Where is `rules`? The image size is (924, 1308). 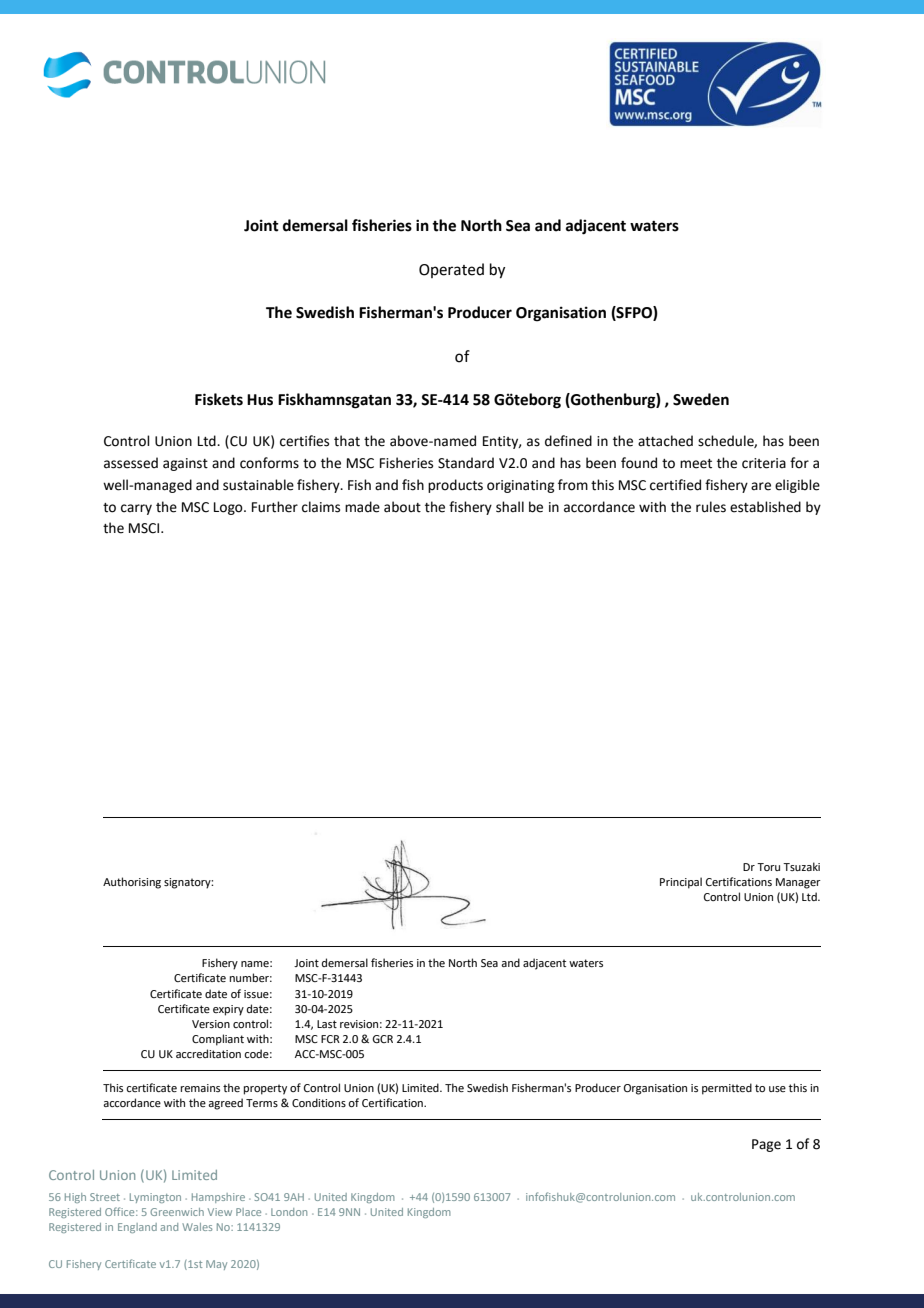 rules is located at coordinates (711, 507).
